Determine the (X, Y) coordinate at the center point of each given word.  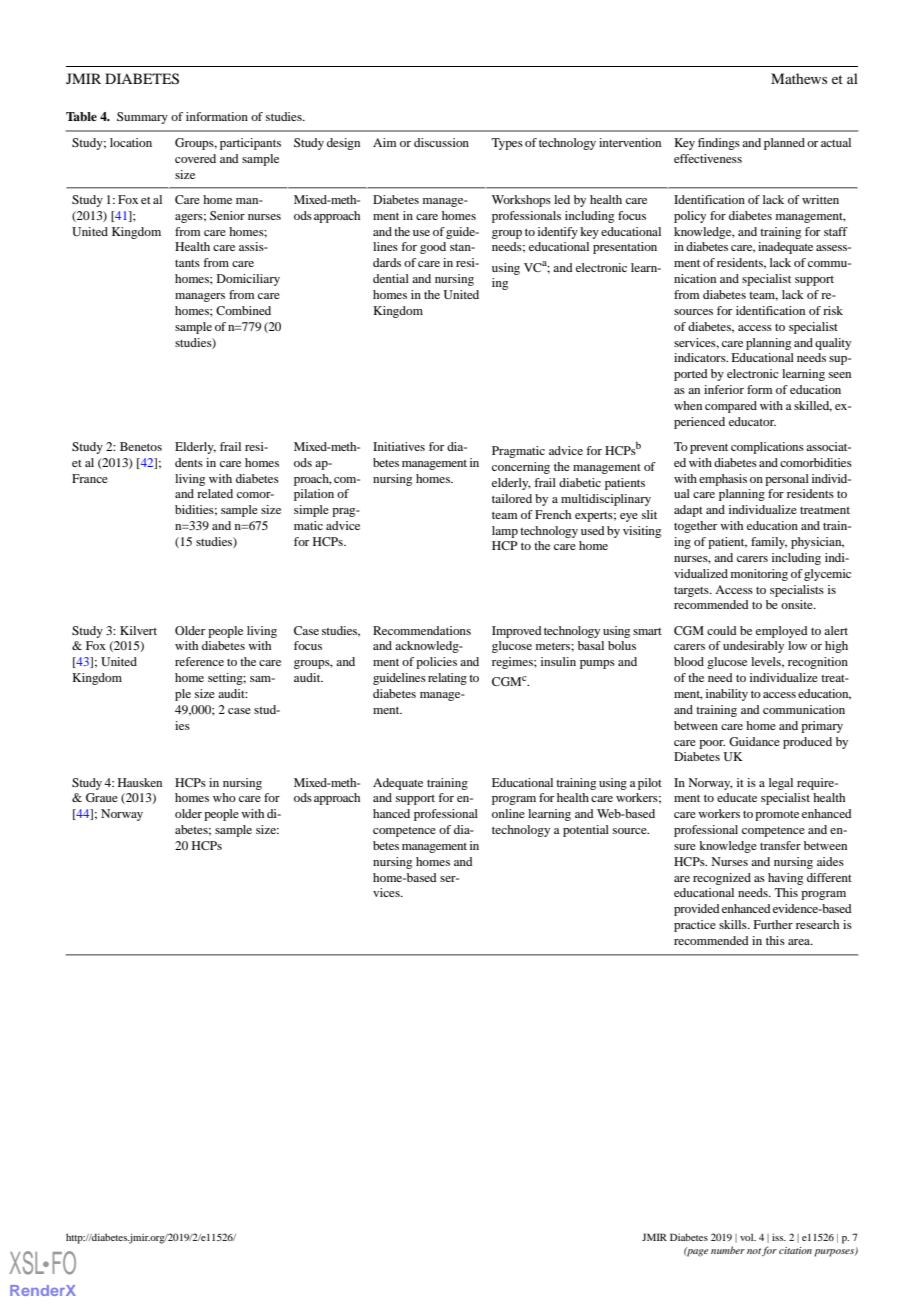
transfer (780, 845)
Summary (142, 118)
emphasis (723, 480)
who (224, 797)
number (728, 1250)
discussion (441, 142)
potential (586, 831)
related (215, 493)
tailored (512, 498)
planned (784, 144)
